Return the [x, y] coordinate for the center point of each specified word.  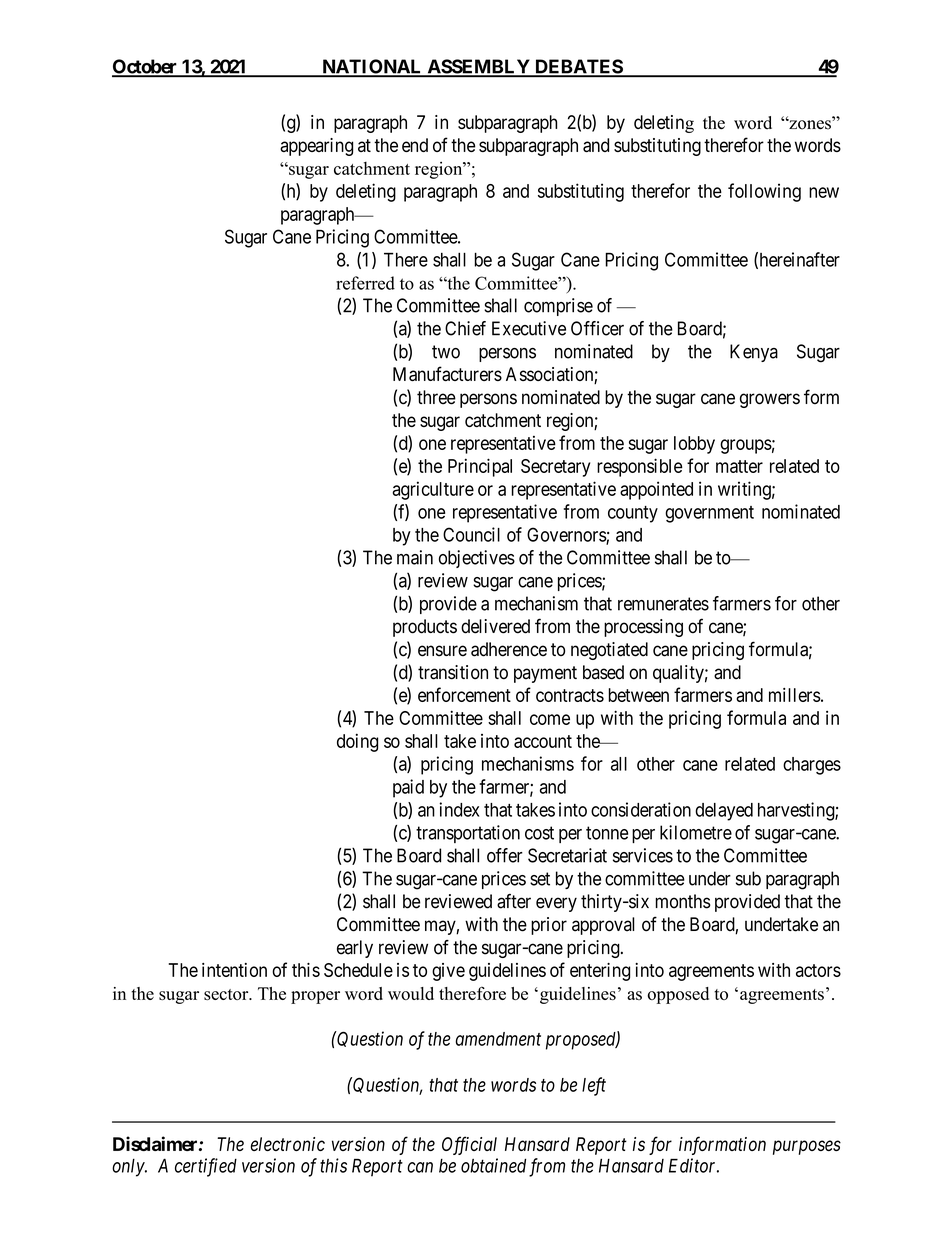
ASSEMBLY [478, 67]
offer [505, 855]
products [425, 628]
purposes [807, 1147]
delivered [495, 626]
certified [206, 1167]
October [146, 67]
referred [365, 283]
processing [643, 628]
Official [469, 1145]
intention [234, 970]
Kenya [754, 353]
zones [809, 124]
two [446, 352]
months [683, 901]
